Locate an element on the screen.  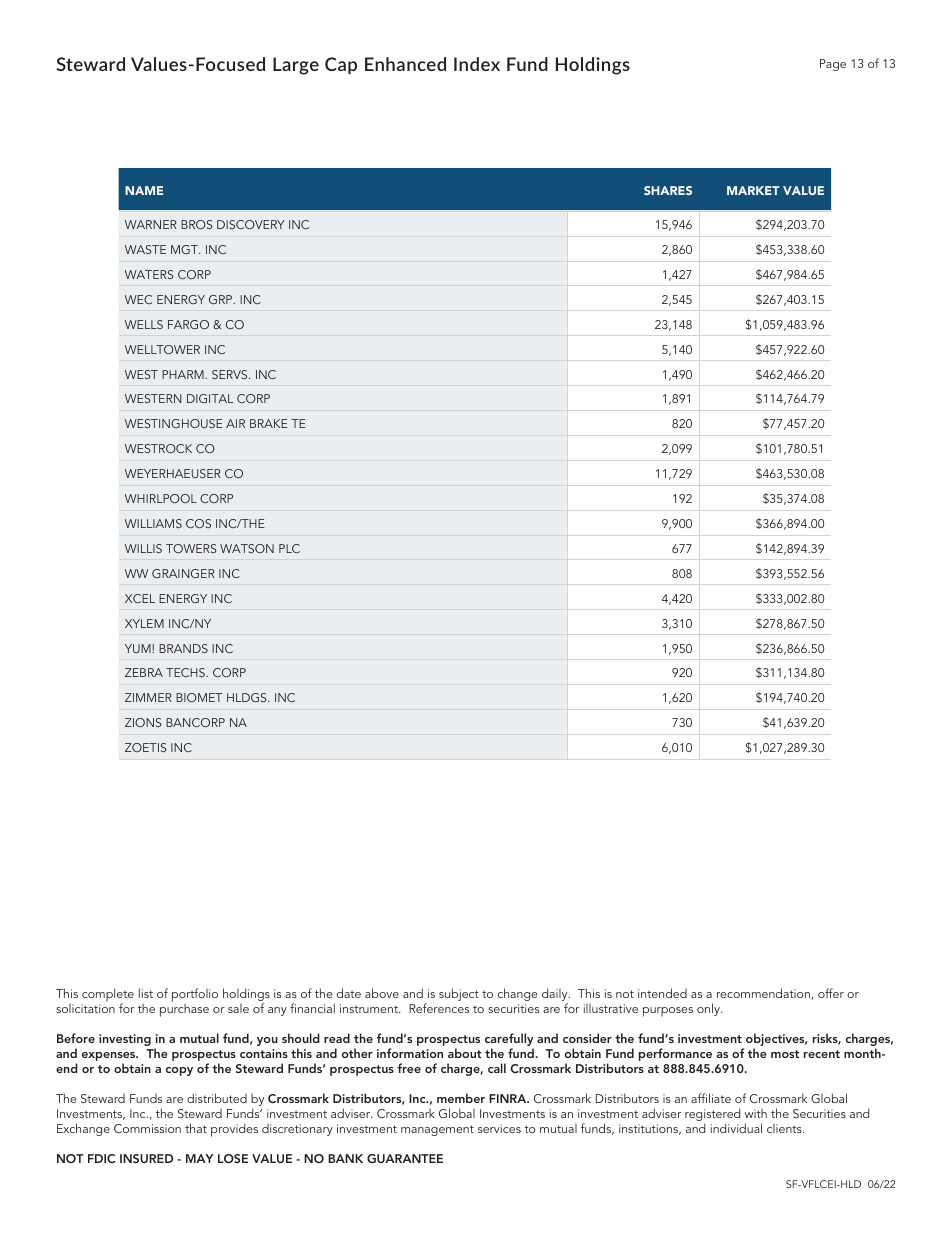
Index is located at coordinates (477, 64).
